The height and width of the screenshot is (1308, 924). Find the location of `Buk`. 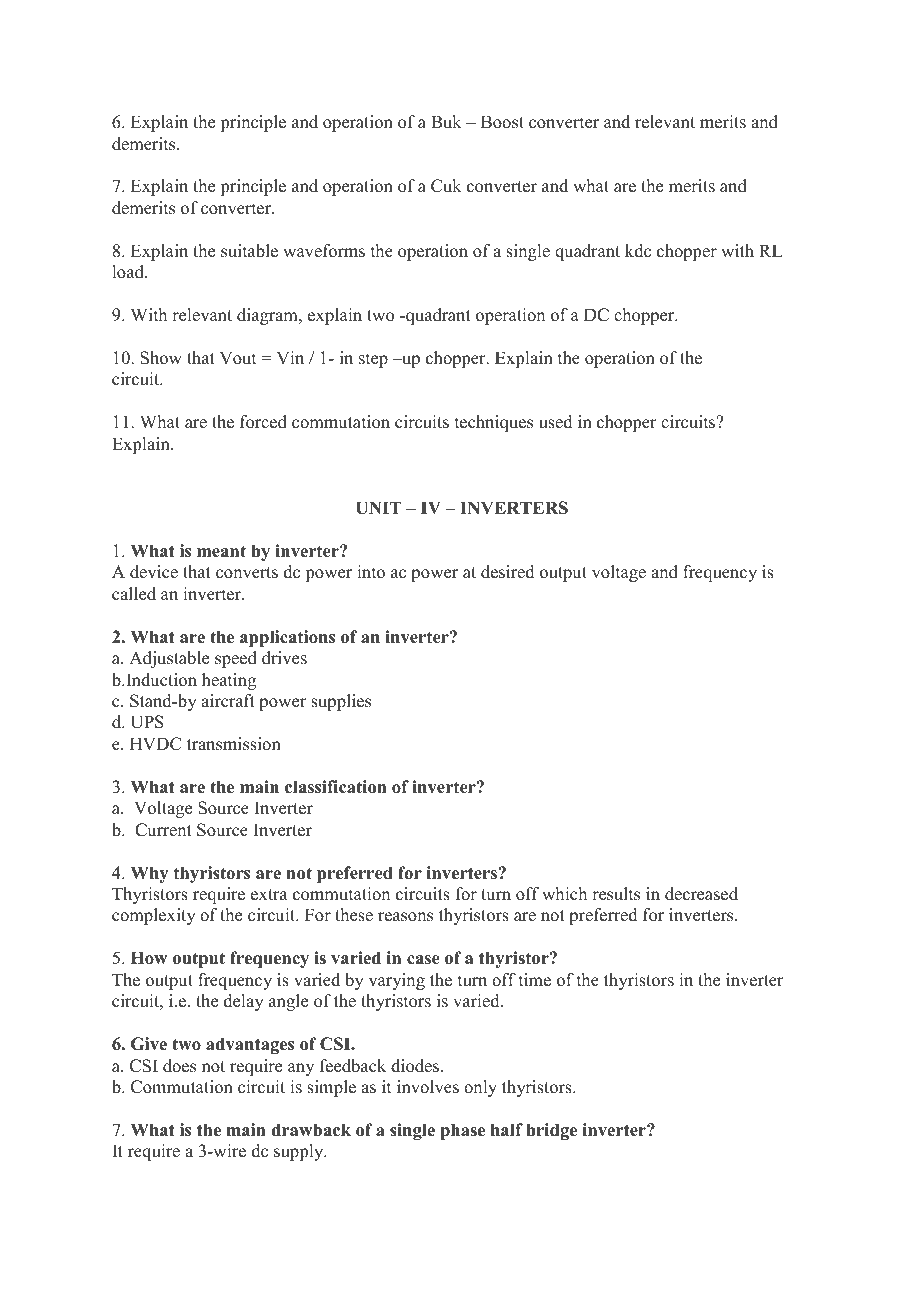

Buk is located at coordinates (446, 122).
